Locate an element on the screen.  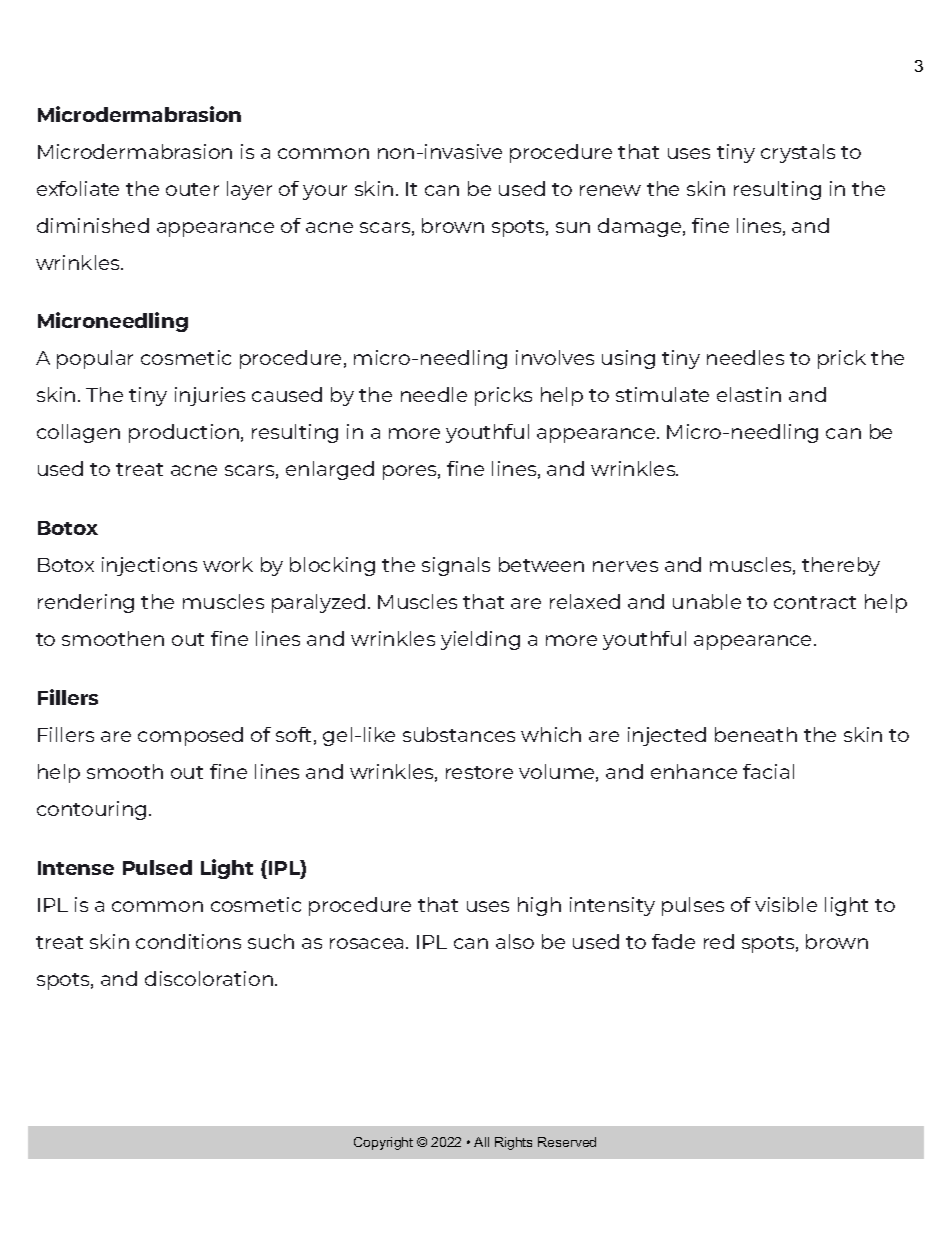
high is located at coordinates (539, 906).
